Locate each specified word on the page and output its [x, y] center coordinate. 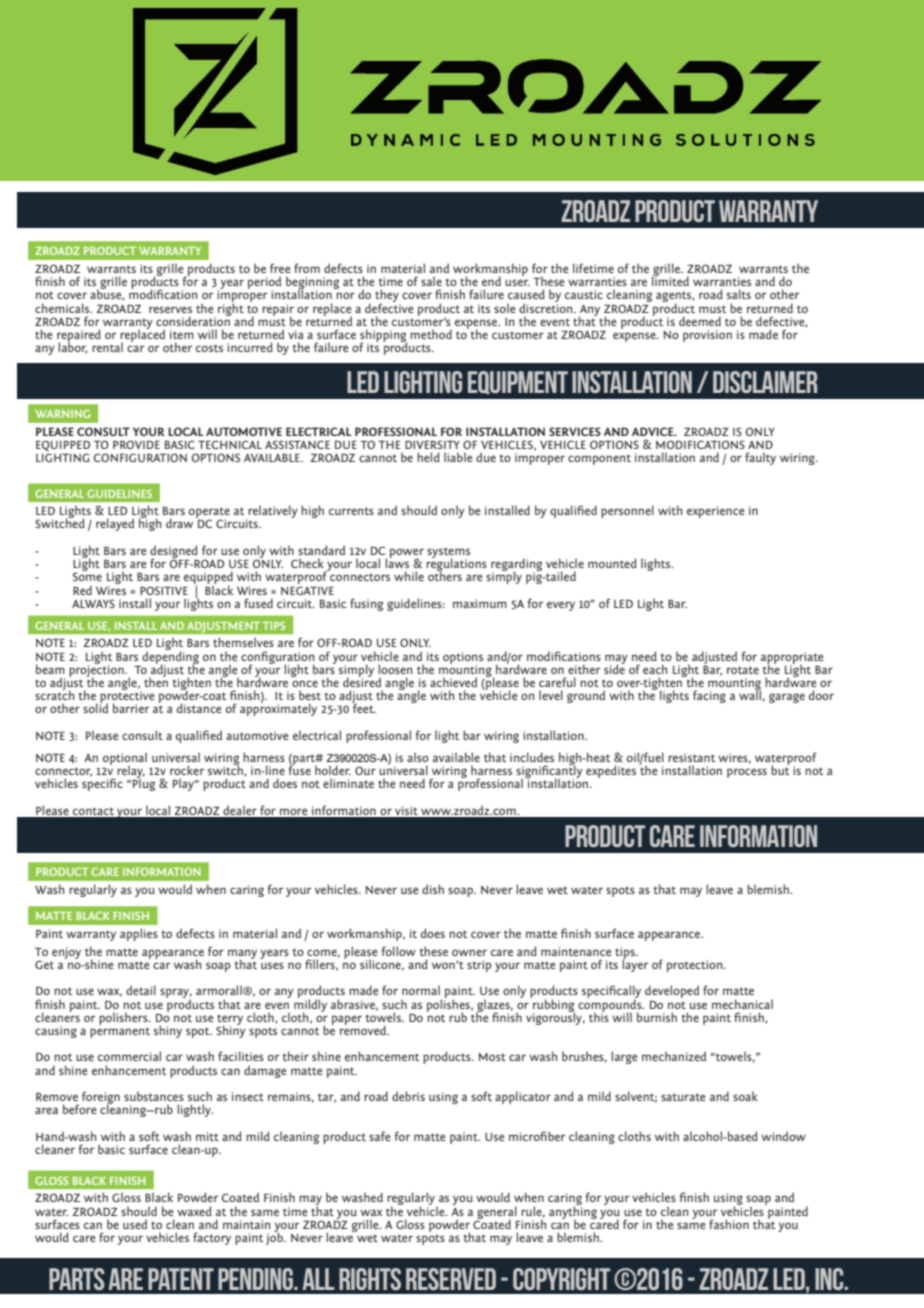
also [418, 757]
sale [431, 281]
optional [125, 760]
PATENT [181, 1279]
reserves [170, 309]
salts [739, 294]
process [747, 773]
